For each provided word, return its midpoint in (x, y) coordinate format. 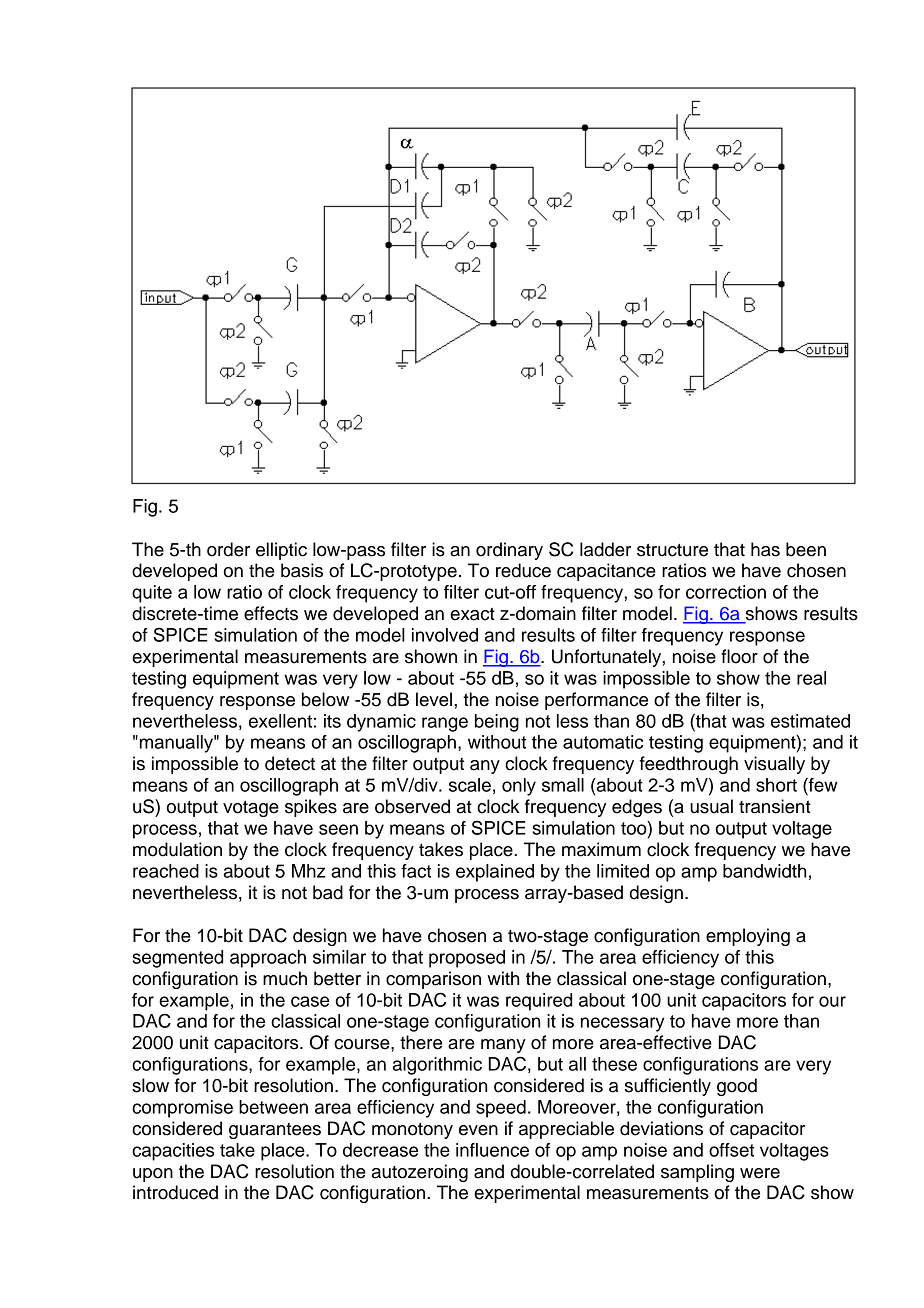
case (310, 1001)
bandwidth (764, 871)
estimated (810, 721)
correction (726, 592)
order (228, 549)
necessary (623, 1024)
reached (166, 871)
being (497, 723)
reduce (523, 570)
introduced (175, 1192)
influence (492, 1150)
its (332, 721)
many (503, 1046)
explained (495, 873)
